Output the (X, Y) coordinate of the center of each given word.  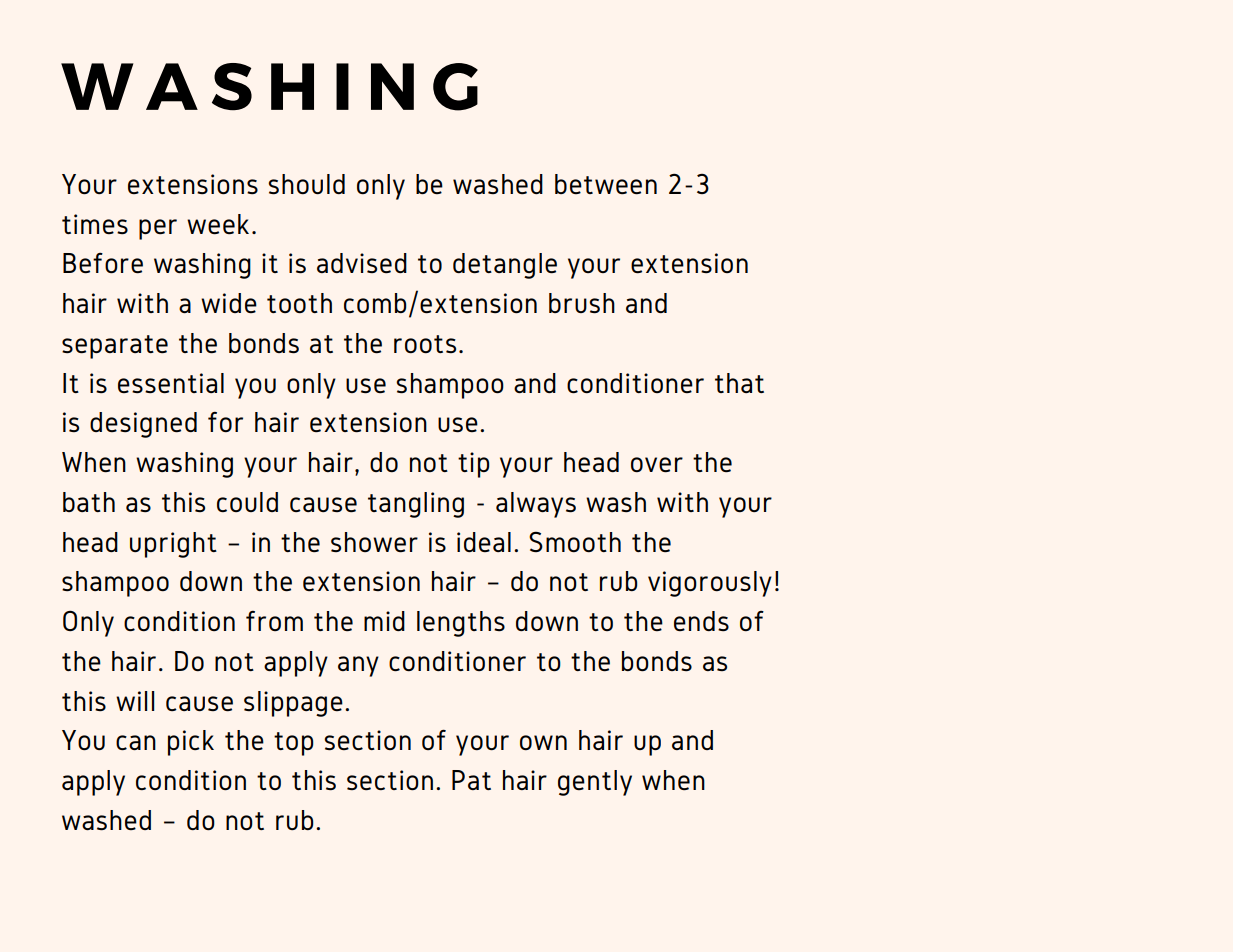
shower (374, 542)
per (158, 229)
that (739, 383)
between (606, 184)
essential (171, 383)
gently (595, 783)
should (306, 184)
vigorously (710, 584)
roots (425, 344)
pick (191, 743)
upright (173, 545)
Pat (471, 780)
